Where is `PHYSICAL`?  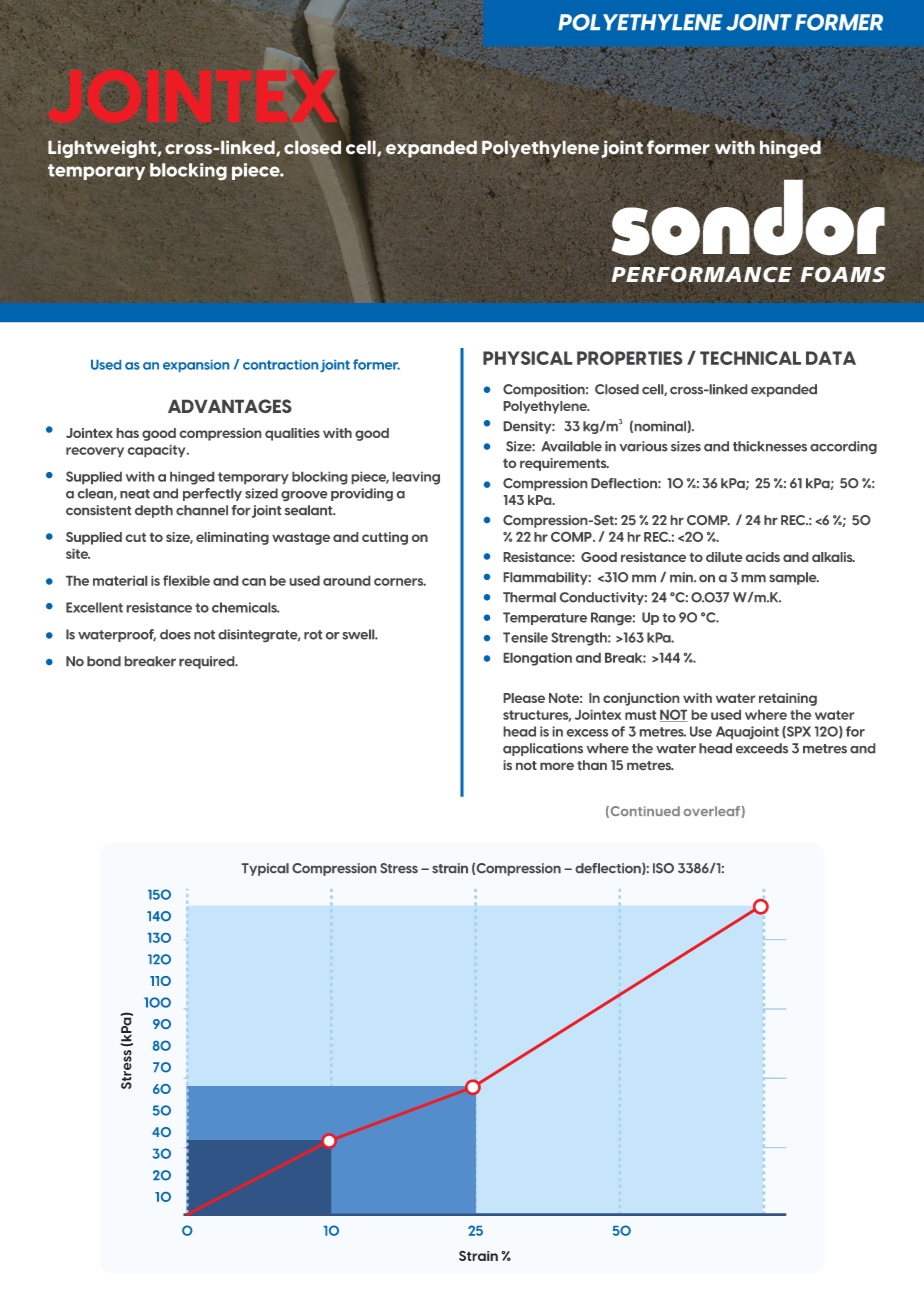
PHYSICAL is located at coordinates (527, 358).
